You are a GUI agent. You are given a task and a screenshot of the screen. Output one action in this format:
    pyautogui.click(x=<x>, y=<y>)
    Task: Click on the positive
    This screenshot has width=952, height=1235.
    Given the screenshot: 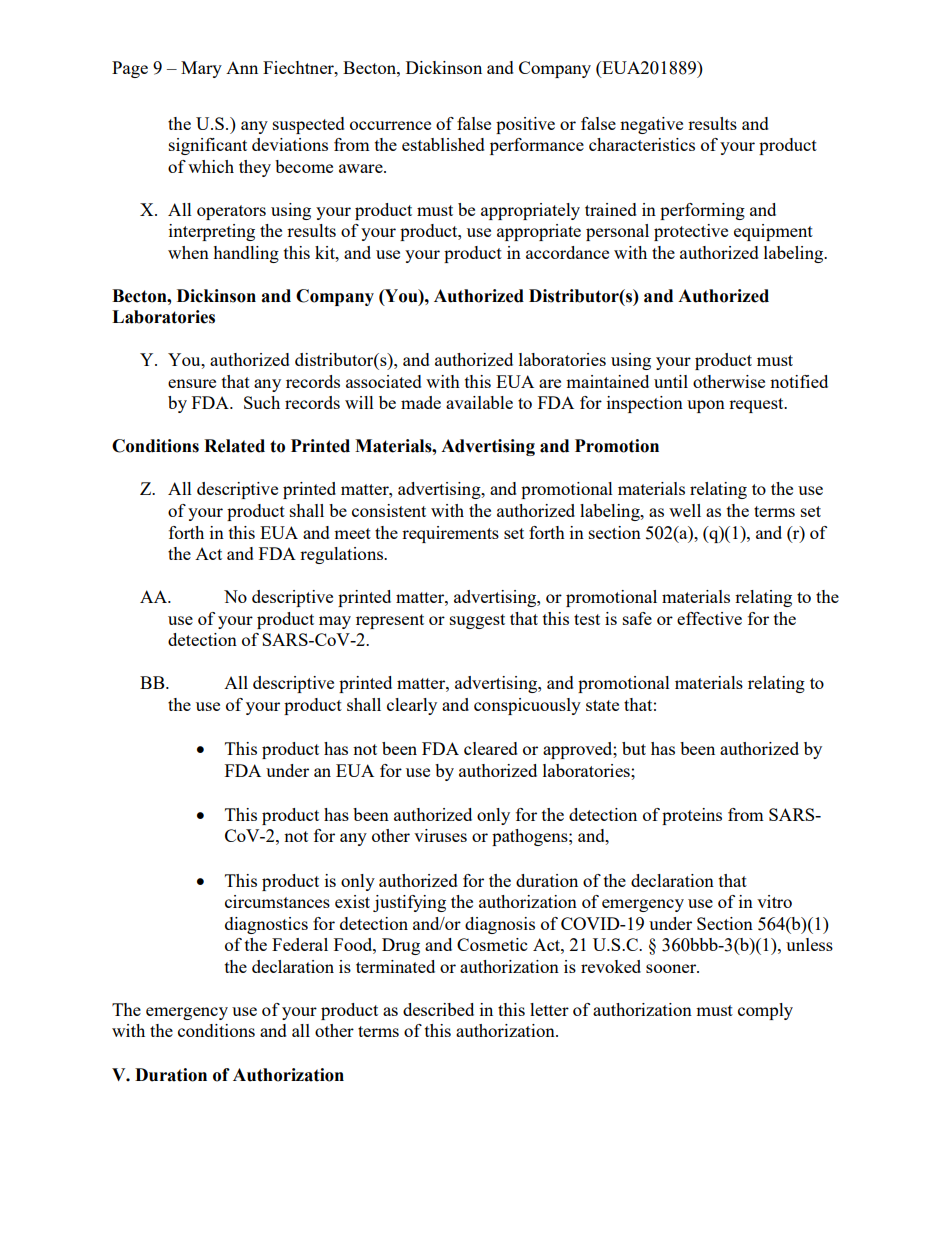 What is the action you would take?
    pyautogui.click(x=525, y=125)
